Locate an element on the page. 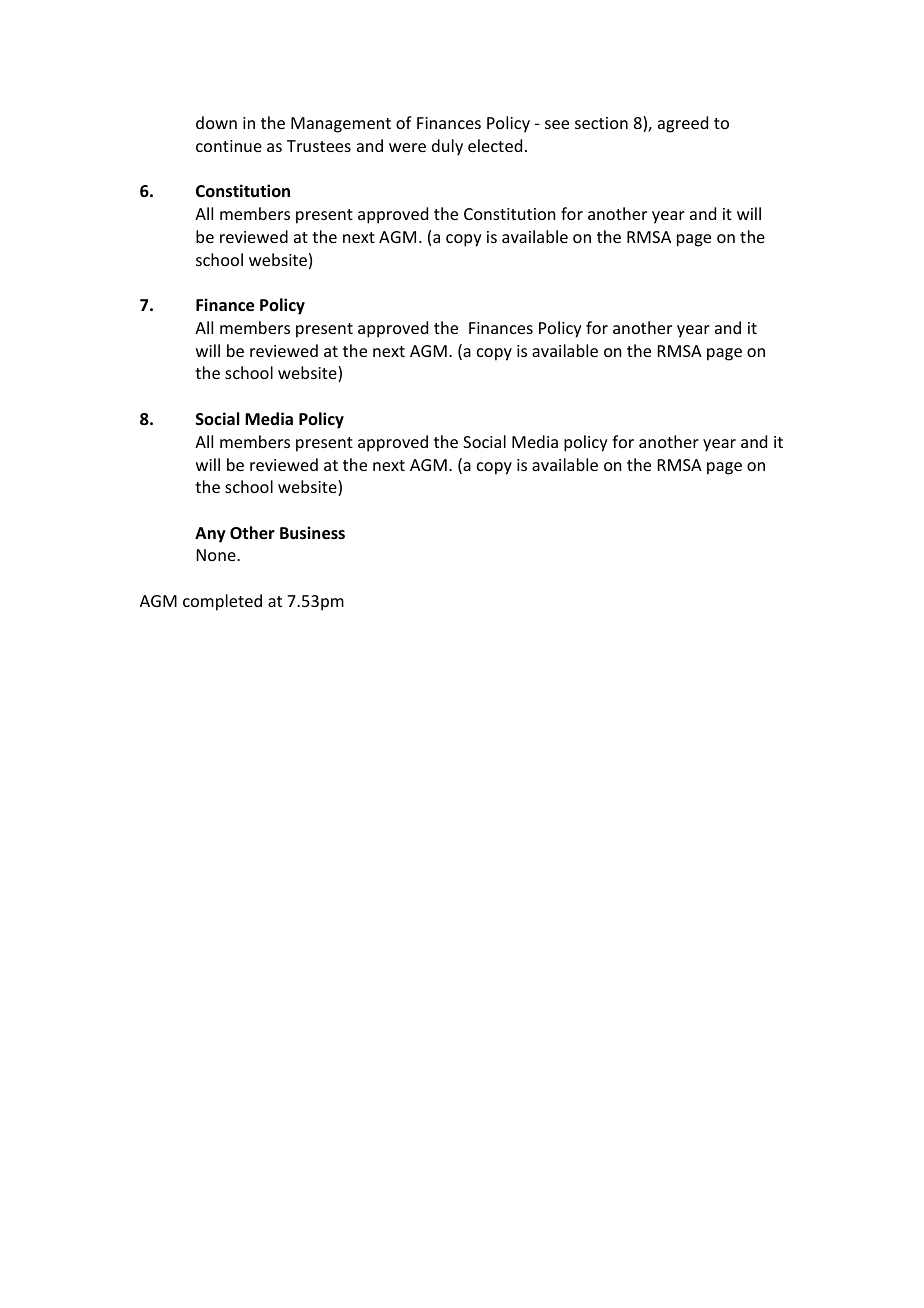 The width and height of the page is (924, 1308). duly is located at coordinates (447, 147).
